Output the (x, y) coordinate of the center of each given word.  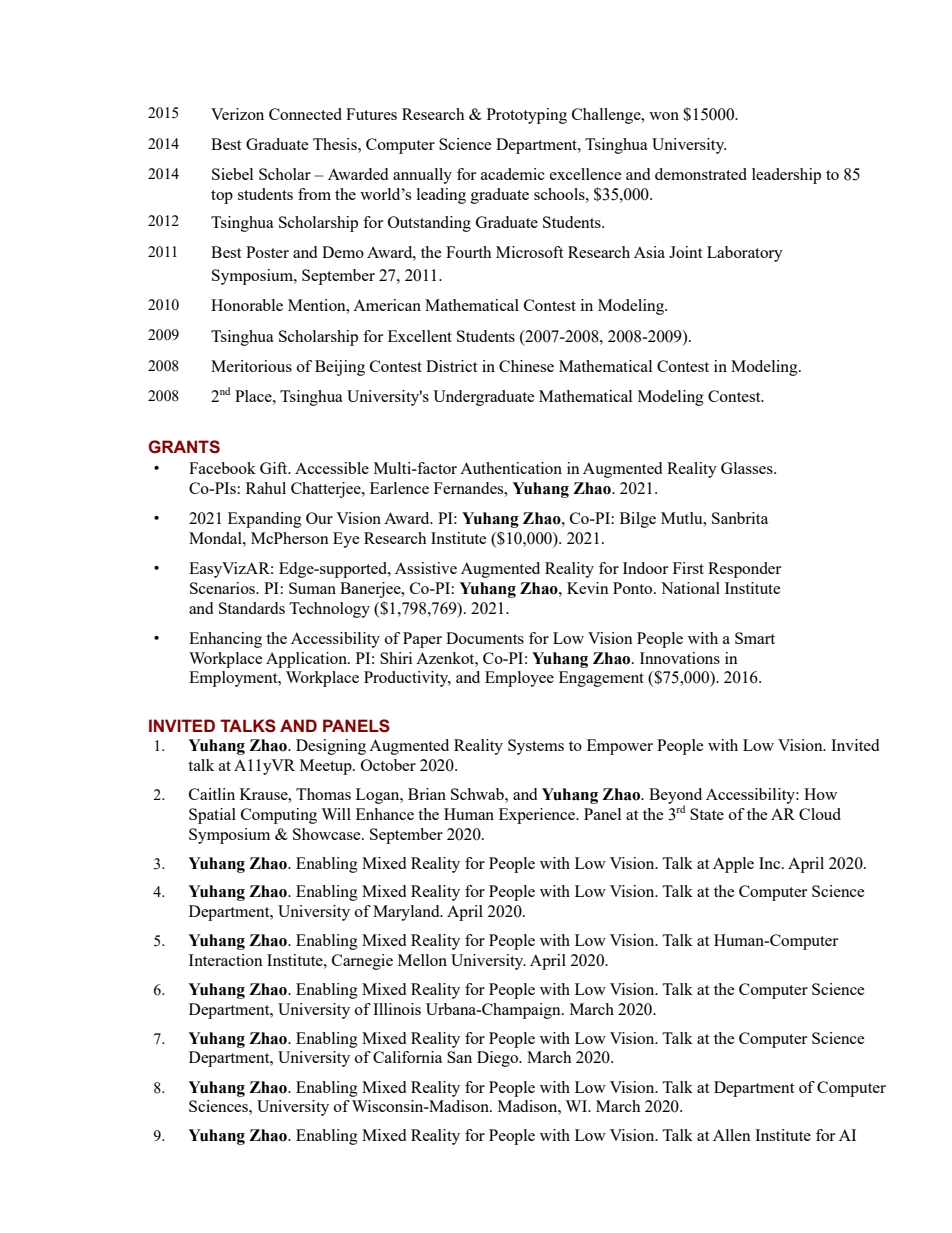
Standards (252, 608)
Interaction (226, 960)
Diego (498, 1059)
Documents (485, 638)
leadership (786, 176)
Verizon (237, 114)
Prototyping (527, 116)
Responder (744, 570)
